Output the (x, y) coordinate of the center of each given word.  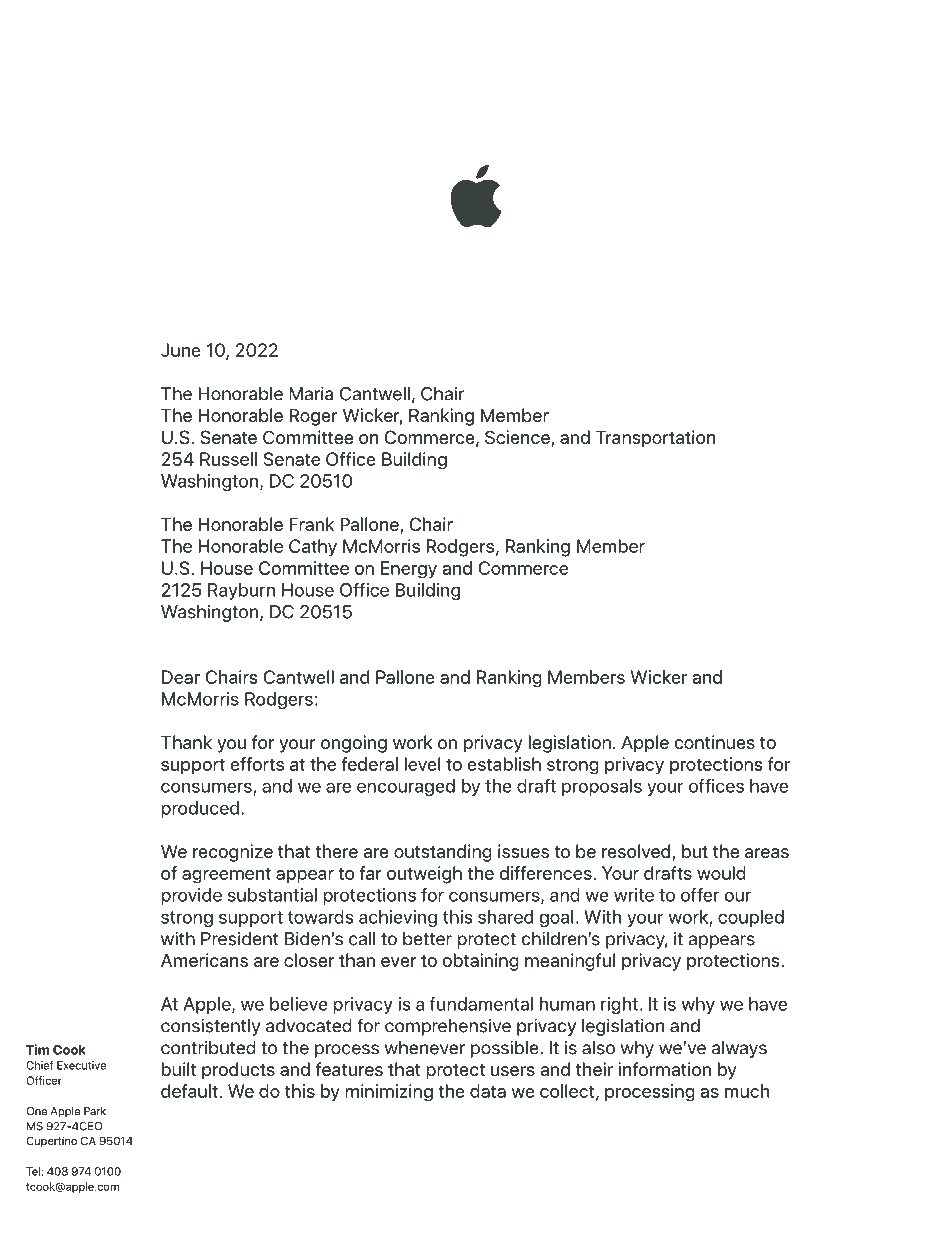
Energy (409, 570)
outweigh (424, 875)
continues (715, 742)
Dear (181, 677)
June (181, 350)
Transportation (656, 439)
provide (191, 896)
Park (95, 1111)
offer (700, 895)
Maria (311, 393)
